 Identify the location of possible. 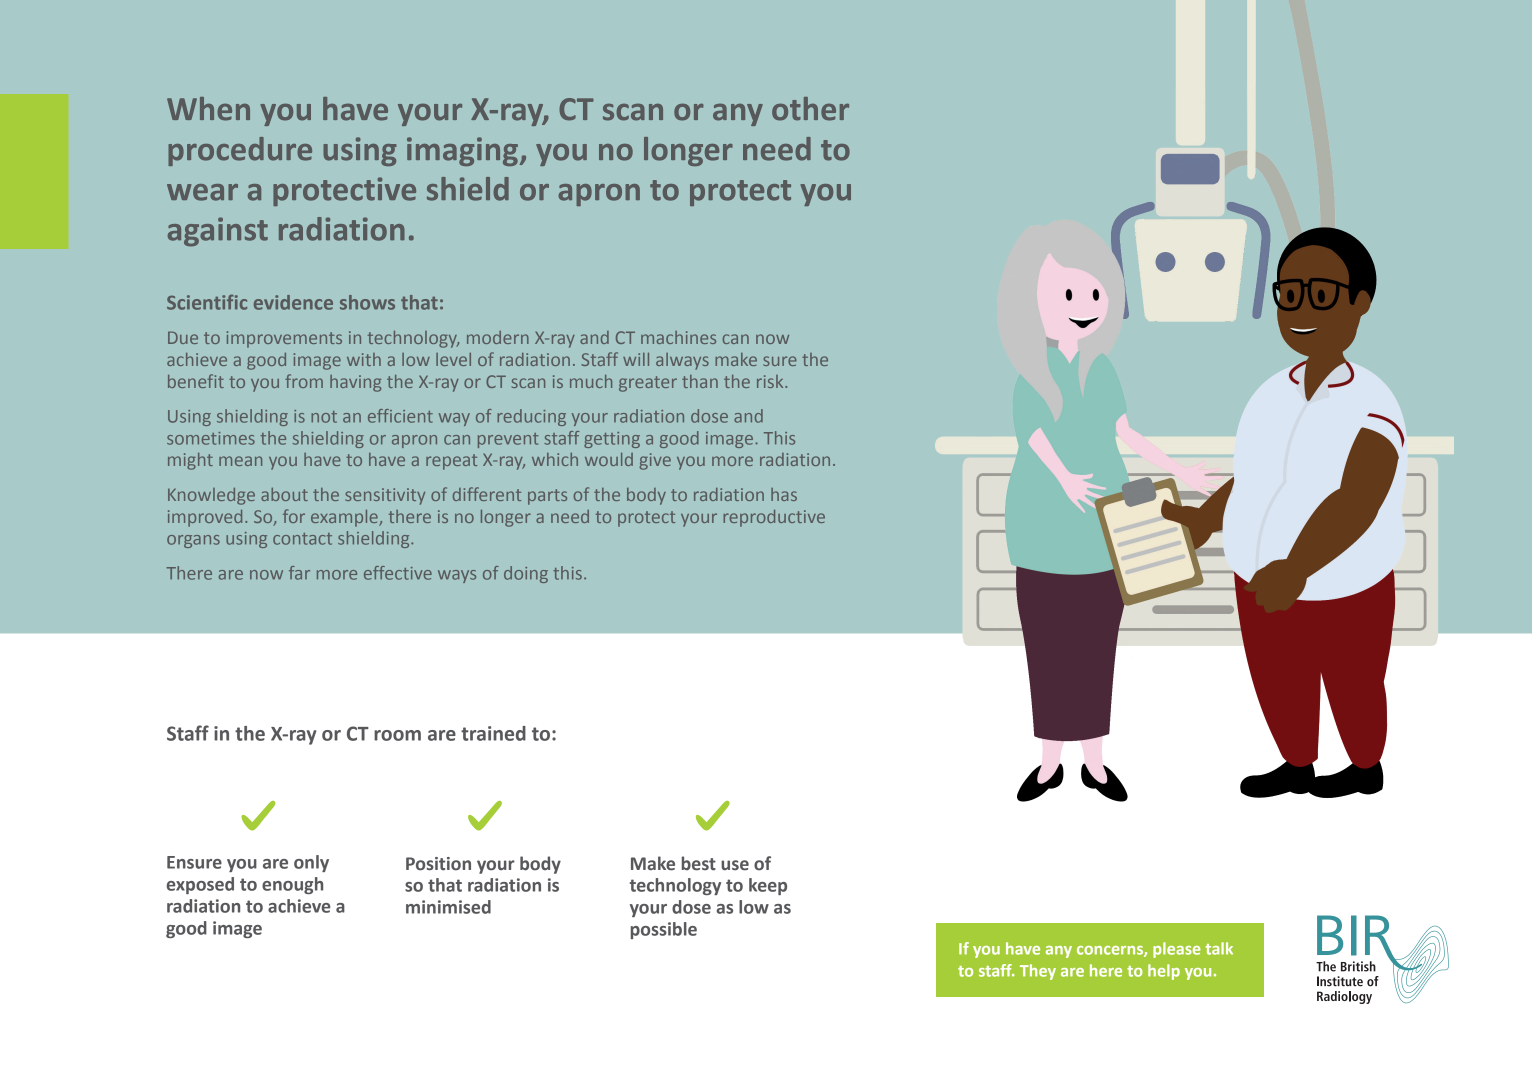
(664, 930).
